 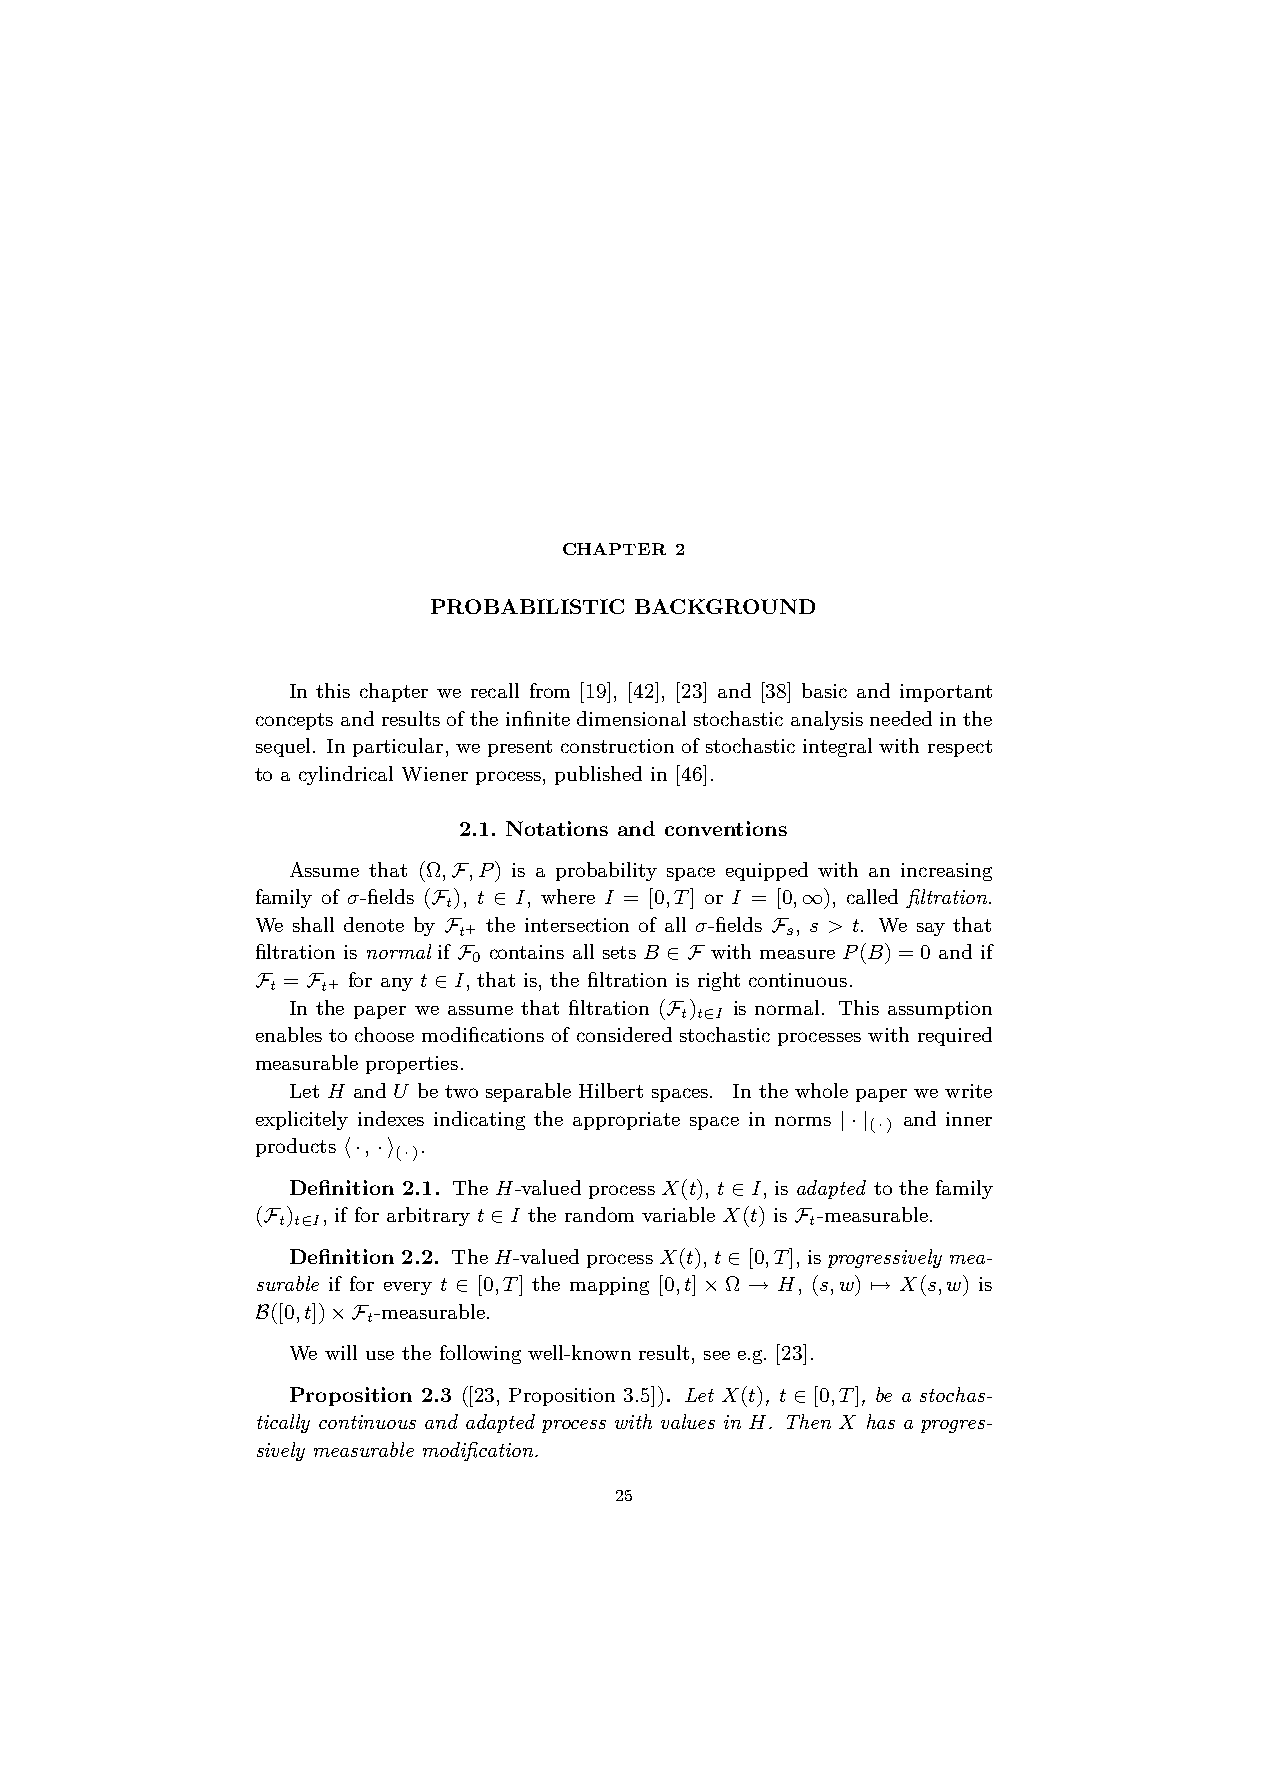 What do you see at coordinates (527, 606) in the page?
I see `PROBABILISTIC` at bounding box center [527, 606].
